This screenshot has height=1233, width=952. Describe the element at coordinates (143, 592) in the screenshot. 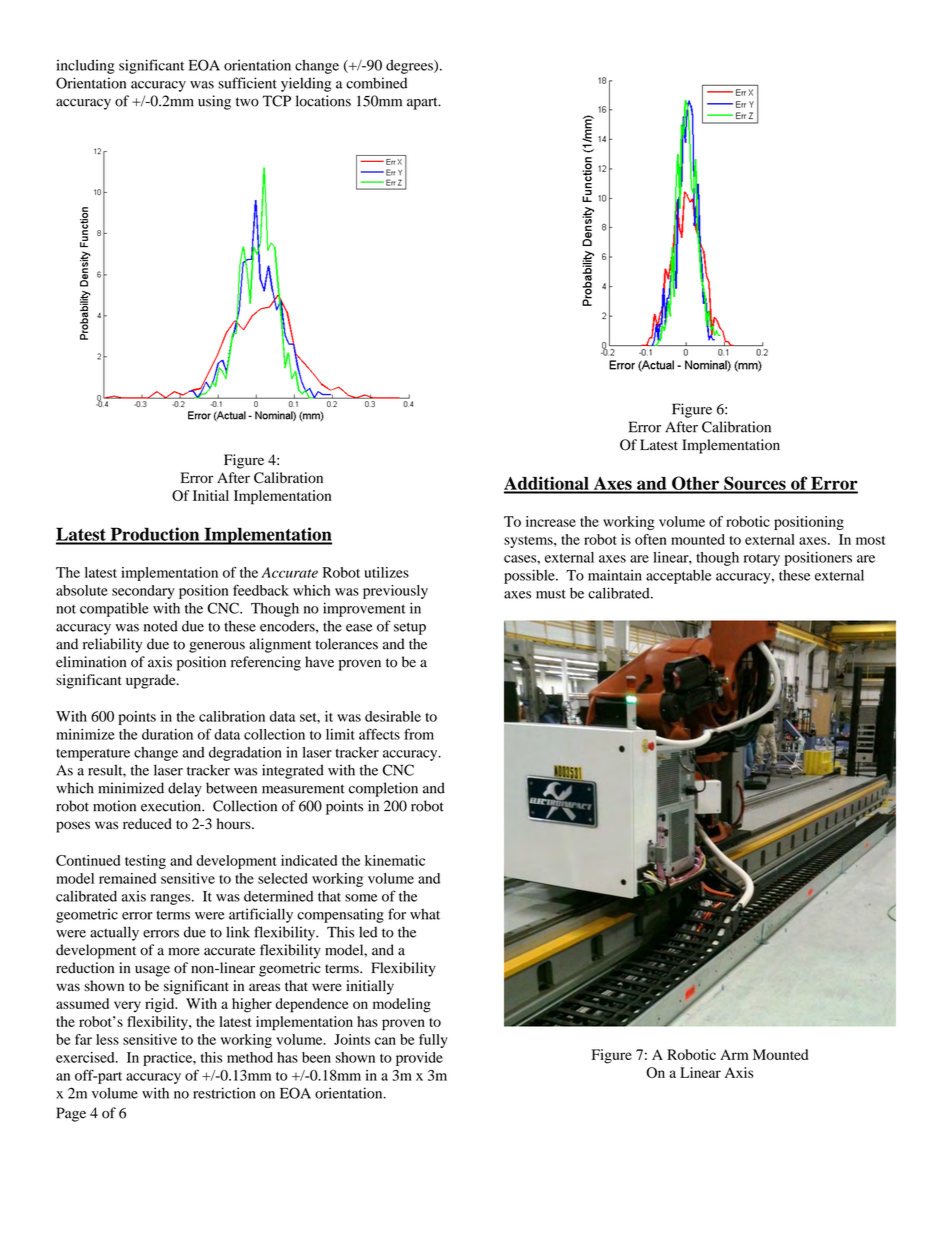

I see `secondary` at that location.
